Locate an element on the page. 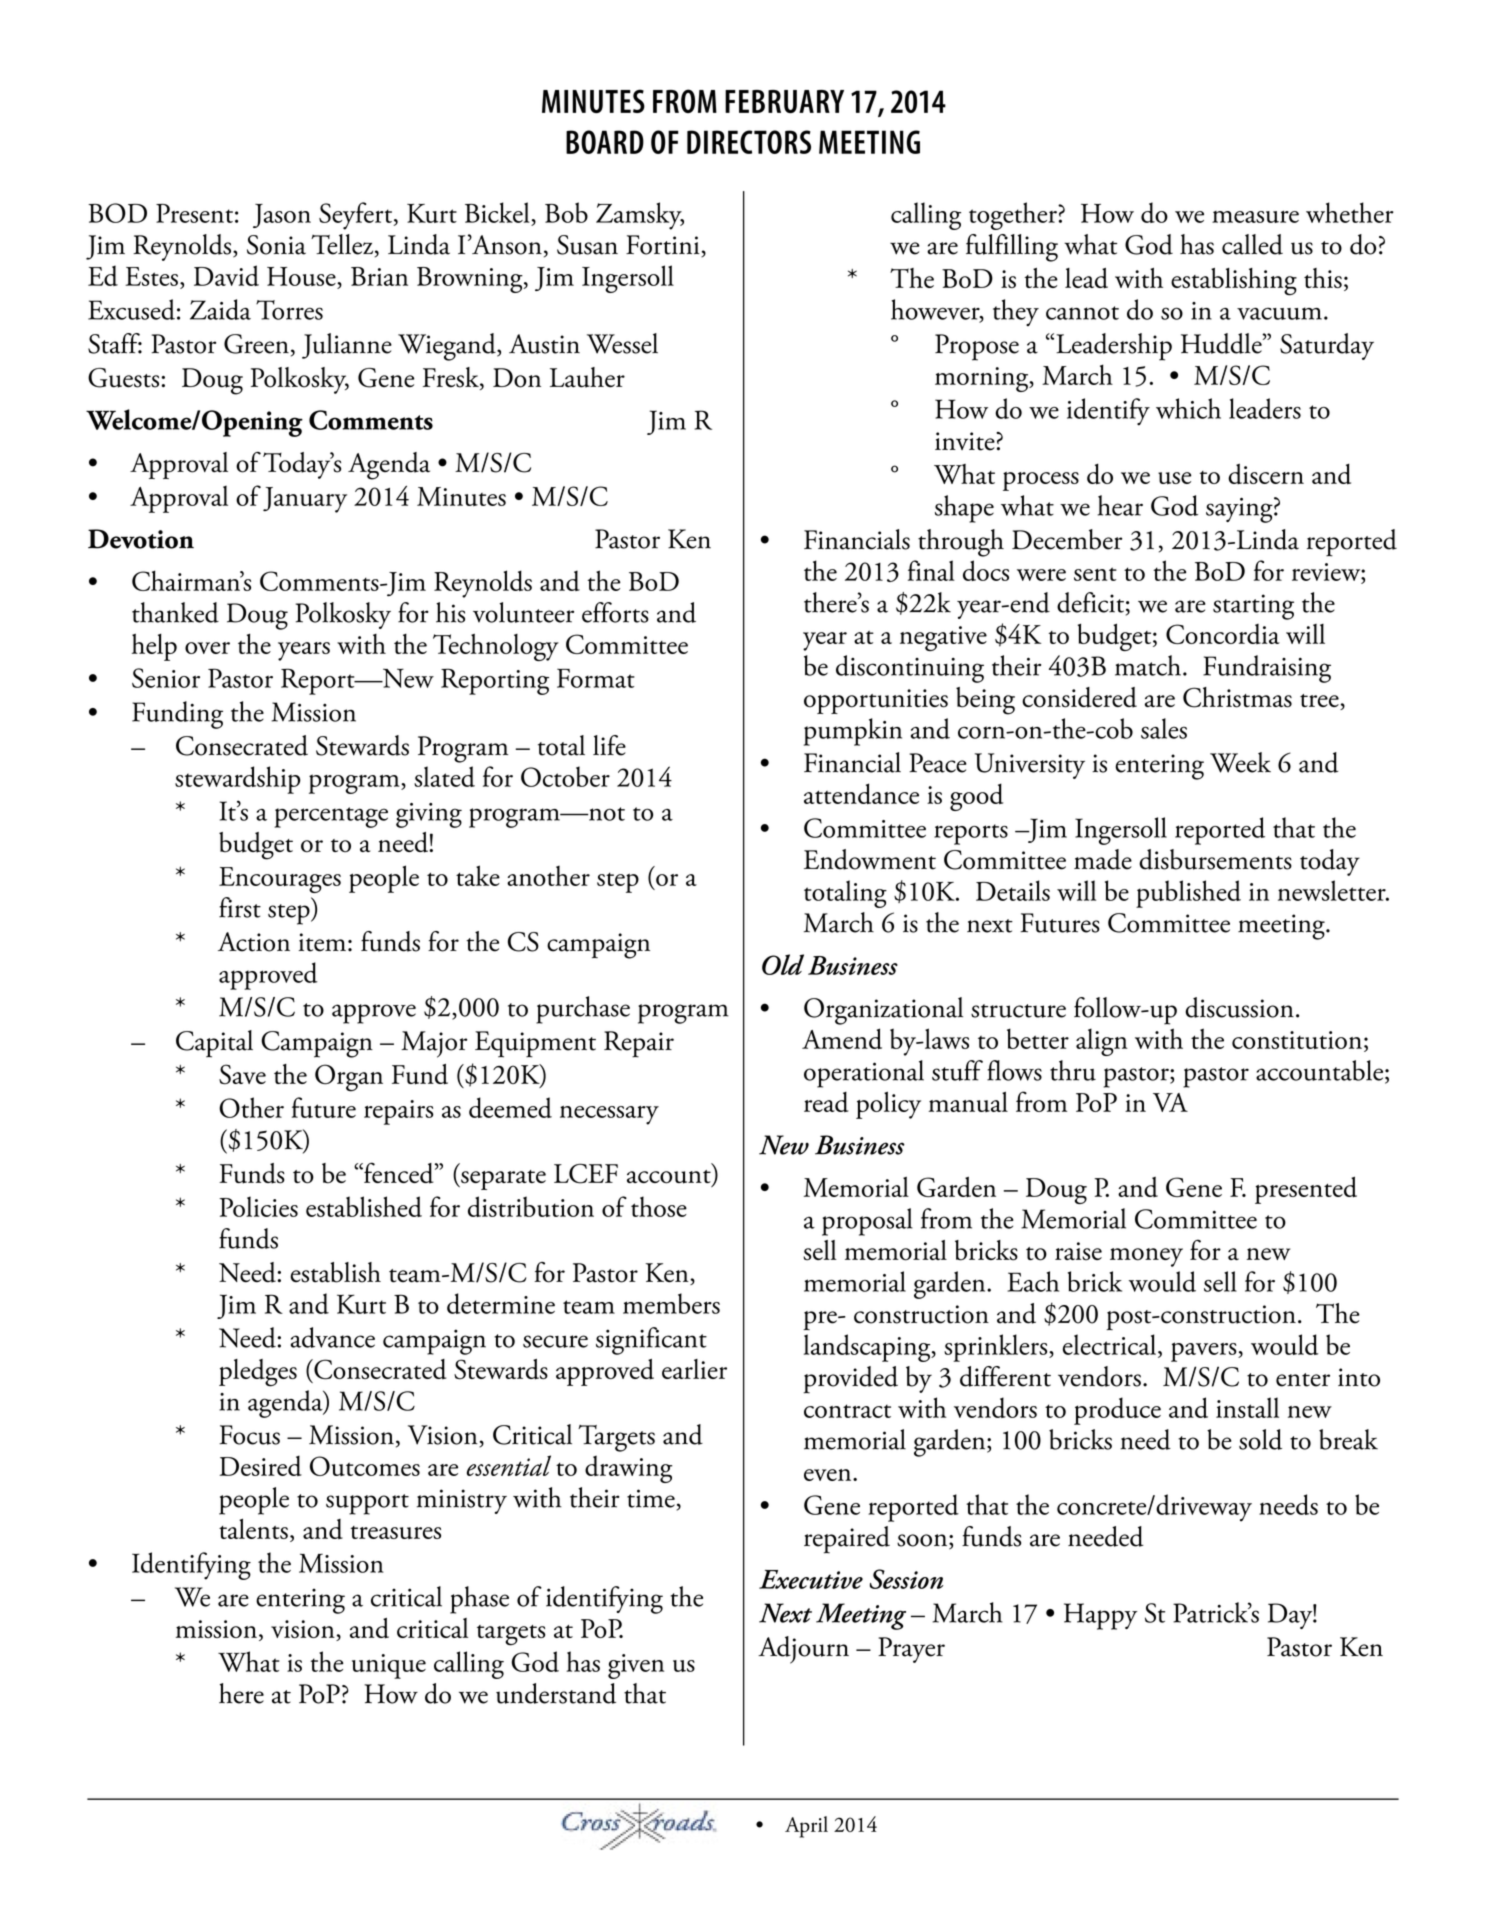 The height and width of the page is (1923, 1486). unique is located at coordinates (389, 1666).
